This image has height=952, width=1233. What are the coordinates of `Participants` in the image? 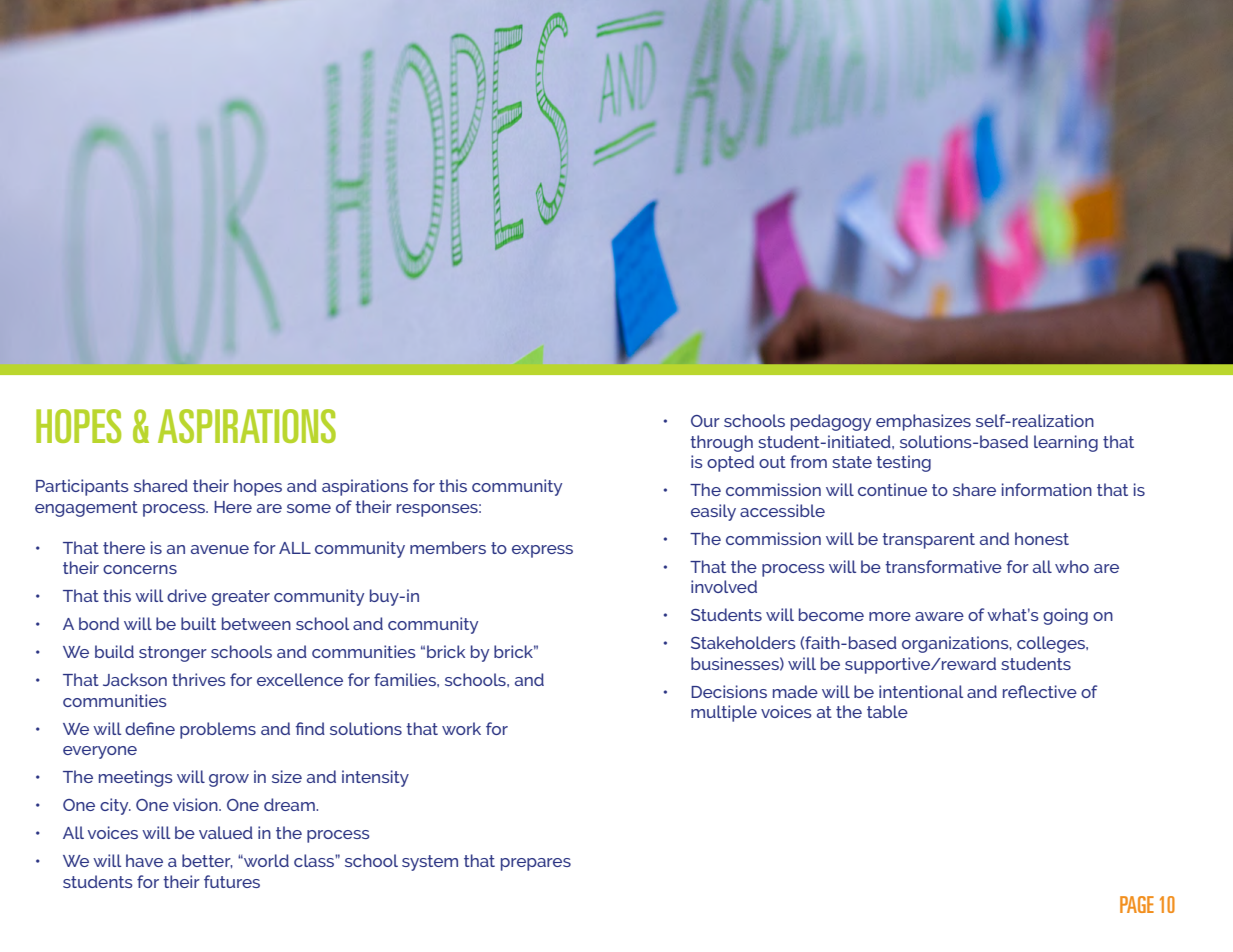 It's located at (82, 487).
